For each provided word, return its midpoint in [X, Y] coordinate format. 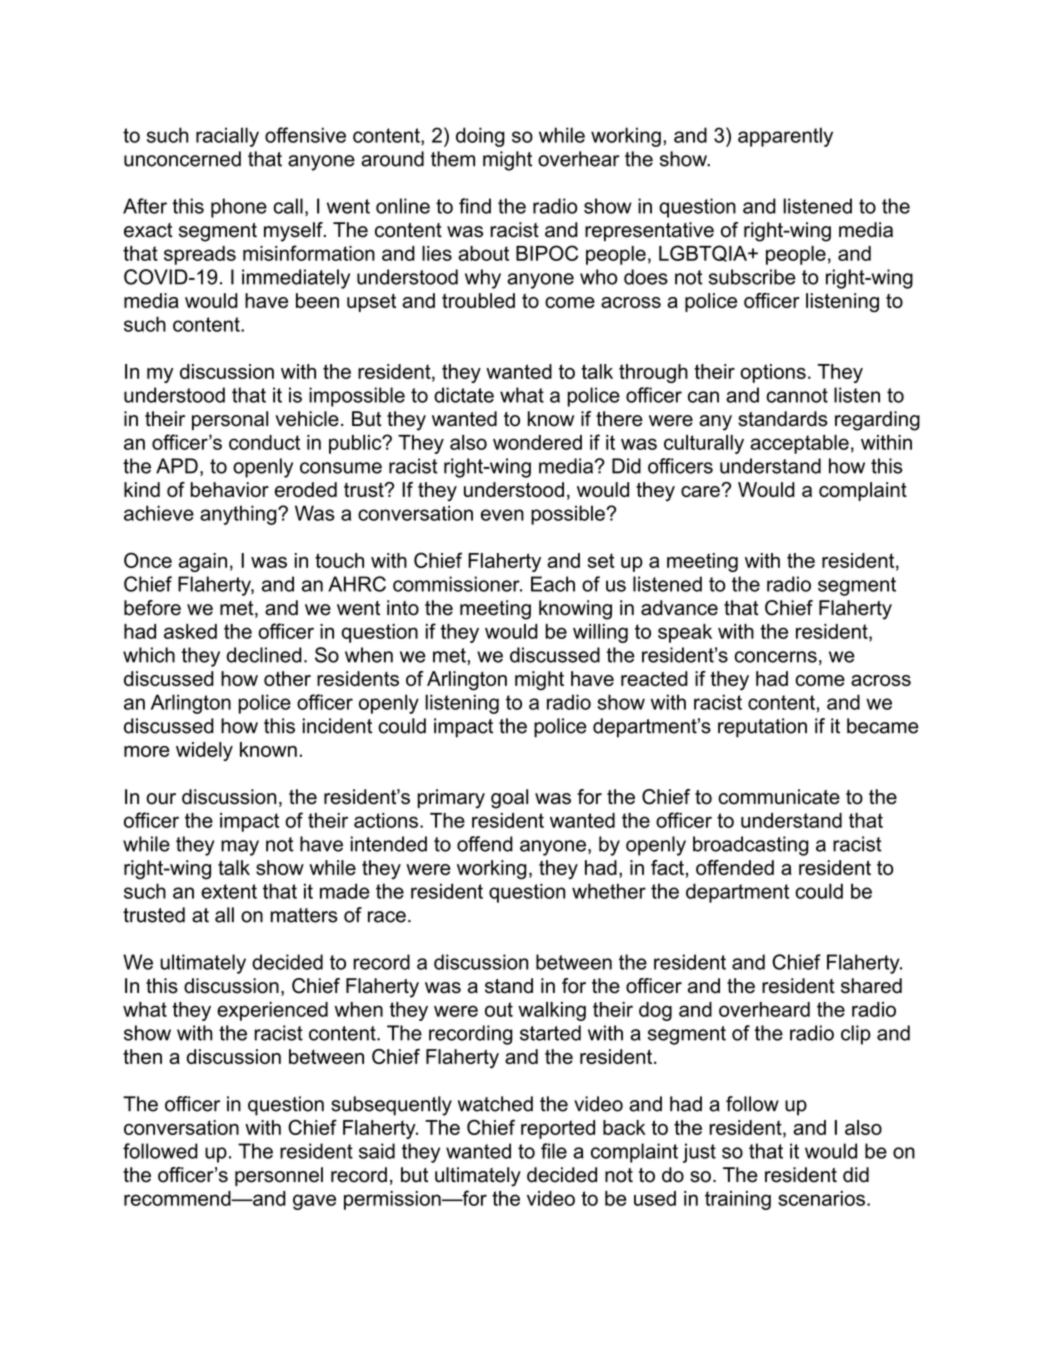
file [554, 1151]
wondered [537, 442]
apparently [785, 137]
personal [230, 420]
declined [264, 655]
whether [609, 891]
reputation [762, 728]
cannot [797, 395]
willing [600, 633]
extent [229, 891]
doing [480, 137]
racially [227, 137]
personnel [279, 1176]
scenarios [821, 1198]
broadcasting [751, 846]
